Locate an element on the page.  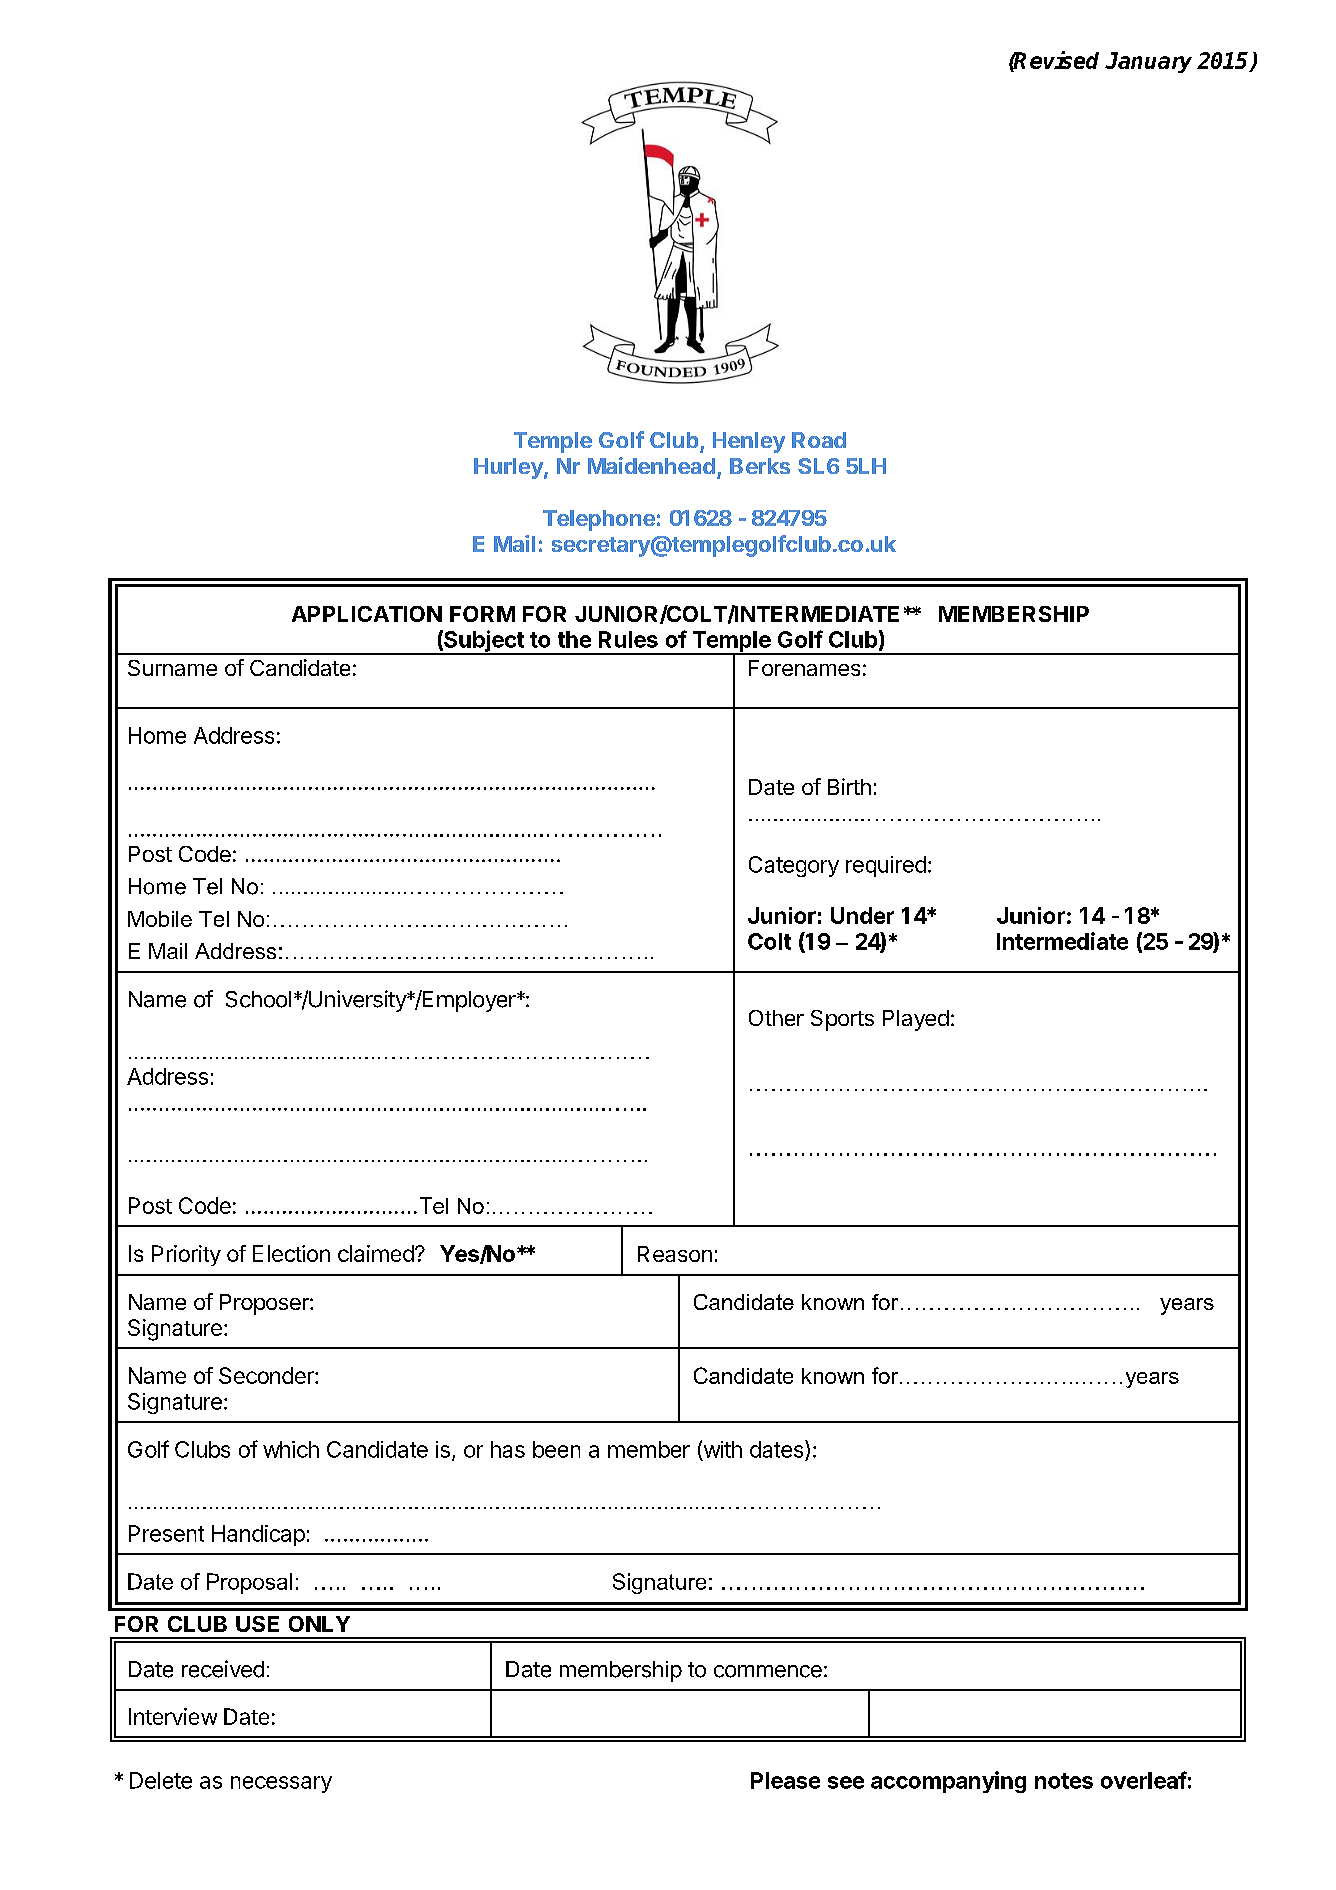
Maidenhead is located at coordinates (651, 465).
